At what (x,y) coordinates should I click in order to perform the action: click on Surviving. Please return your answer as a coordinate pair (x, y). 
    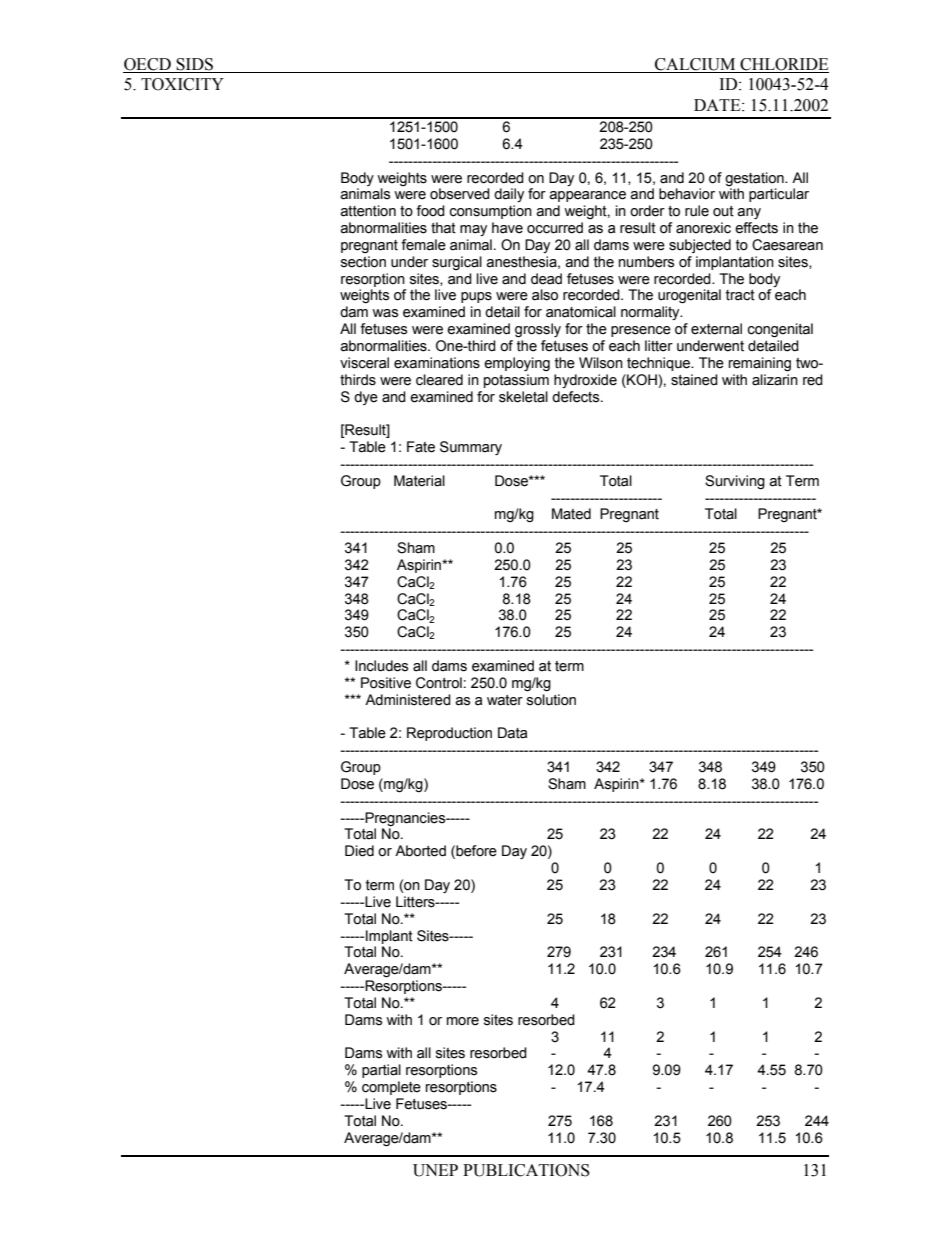
    Looking at the image, I should click on (735, 482).
